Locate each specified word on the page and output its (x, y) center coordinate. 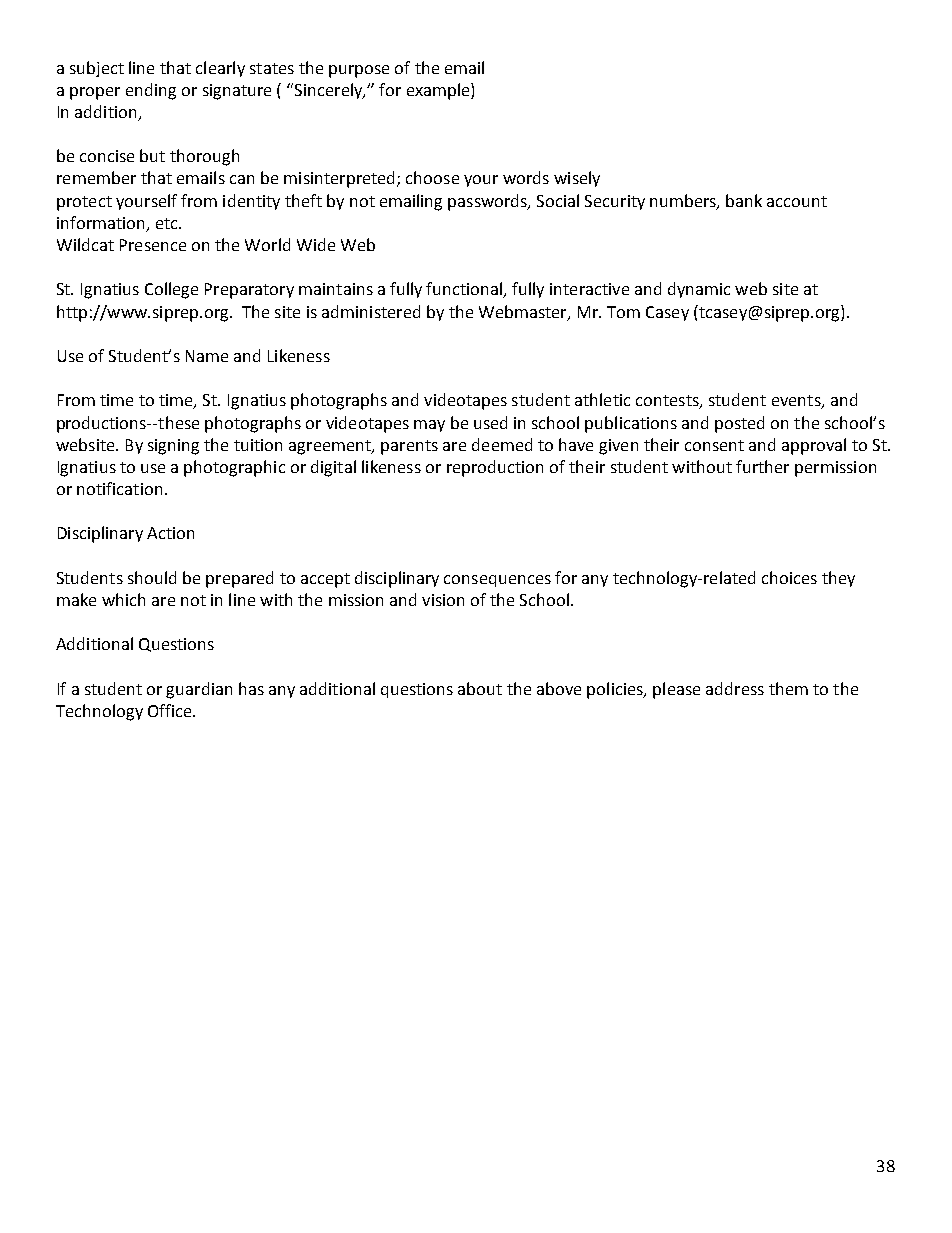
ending (151, 91)
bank (744, 200)
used (490, 422)
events (797, 402)
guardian (199, 690)
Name (207, 356)
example (439, 91)
